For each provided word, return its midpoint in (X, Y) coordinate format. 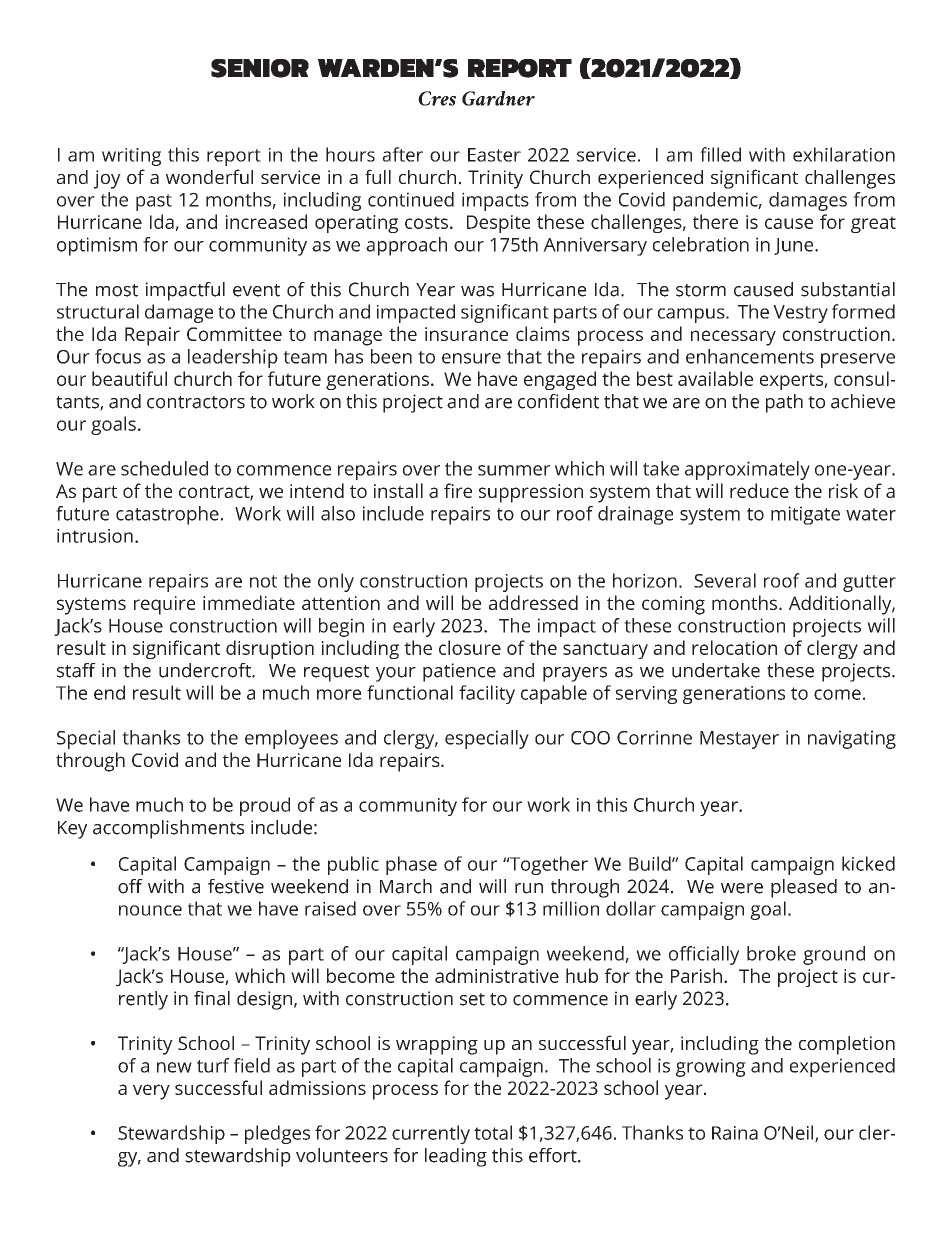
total (493, 1132)
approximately (747, 470)
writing (131, 157)
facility (487, 694)
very (151, 1092)
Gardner (498, 98)
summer (514, 470)
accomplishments (168, 829)
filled (720, 154)
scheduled (164, 468)
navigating (852, 739)
